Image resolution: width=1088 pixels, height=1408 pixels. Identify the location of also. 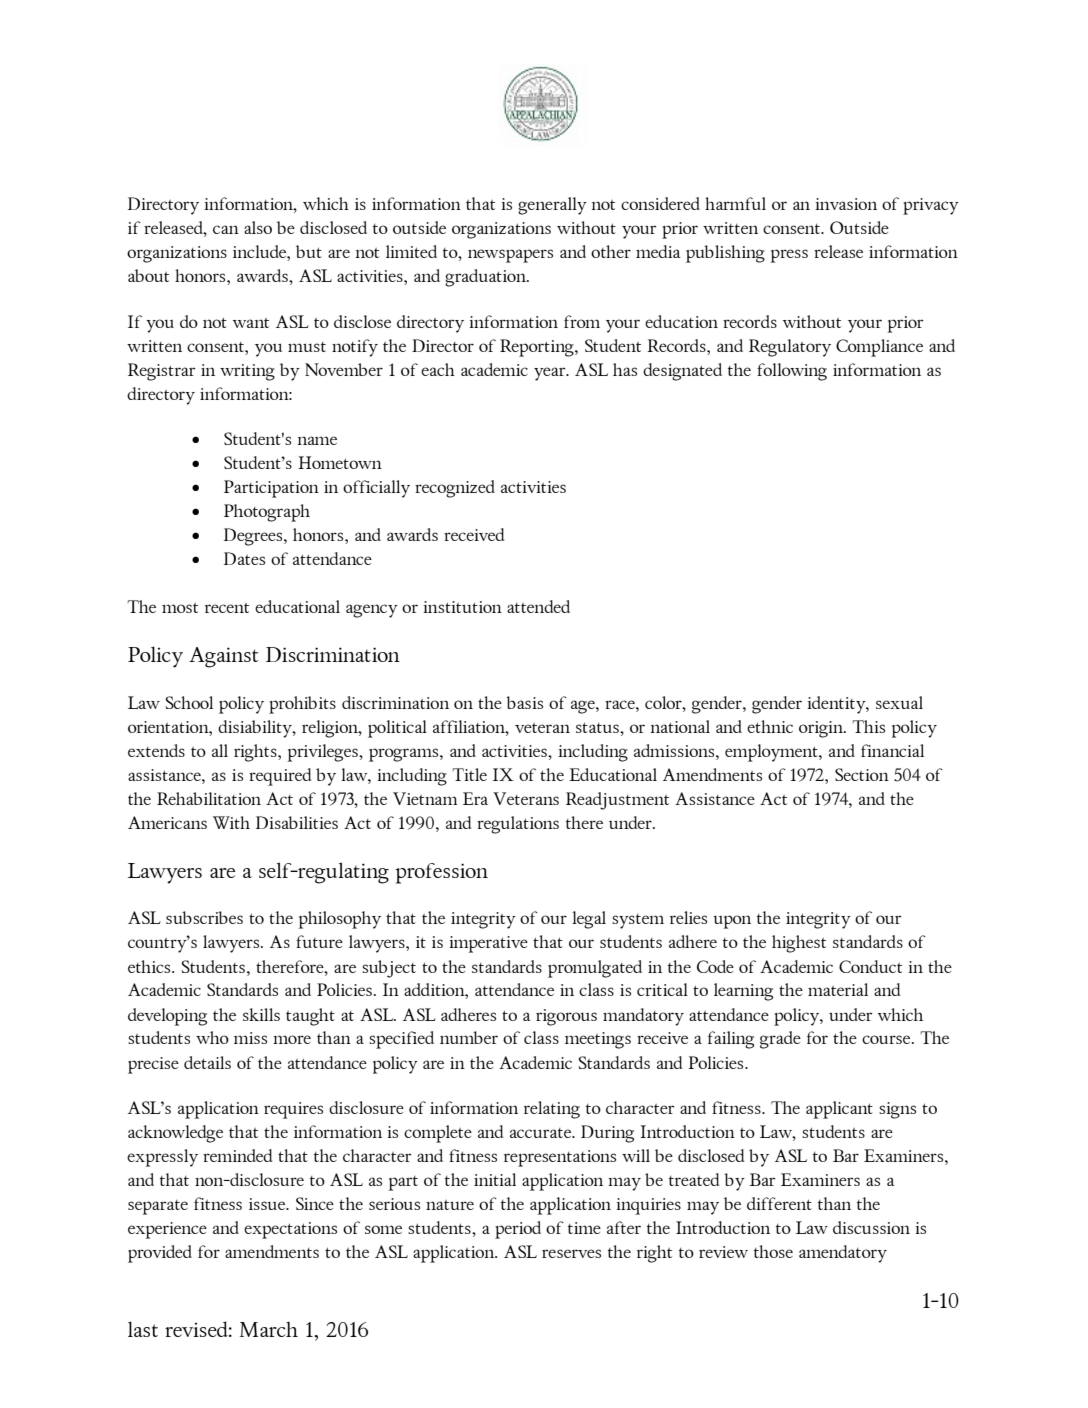
(258, 227).
